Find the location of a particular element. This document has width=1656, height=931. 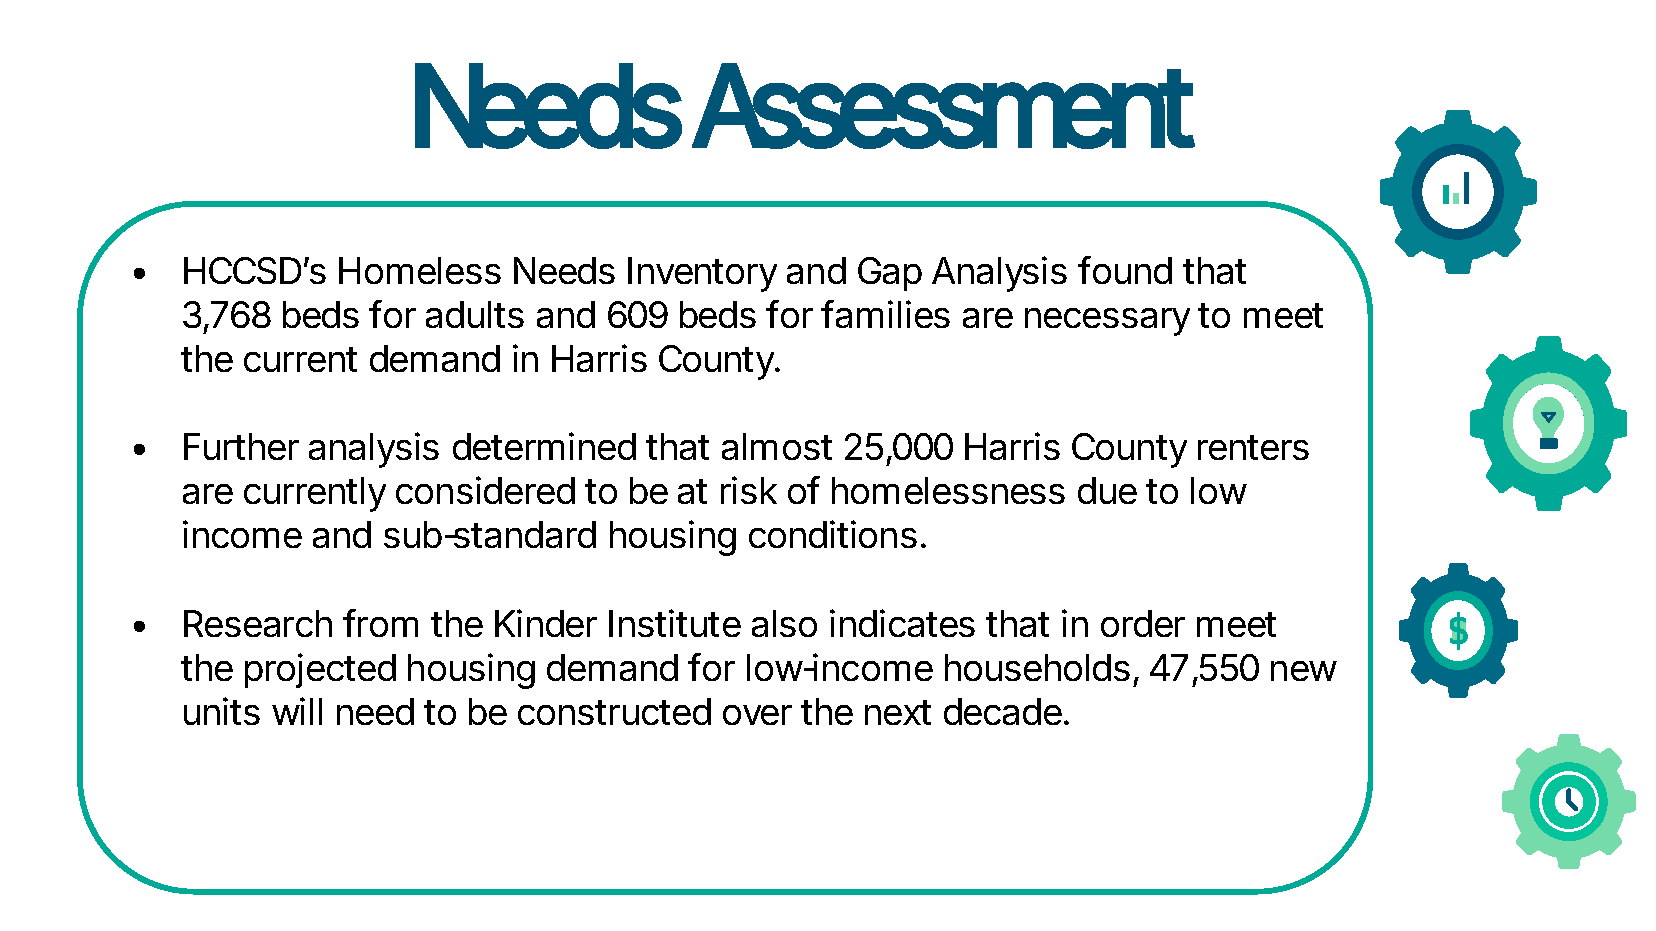

adults is located at coordinates (475, 314).
